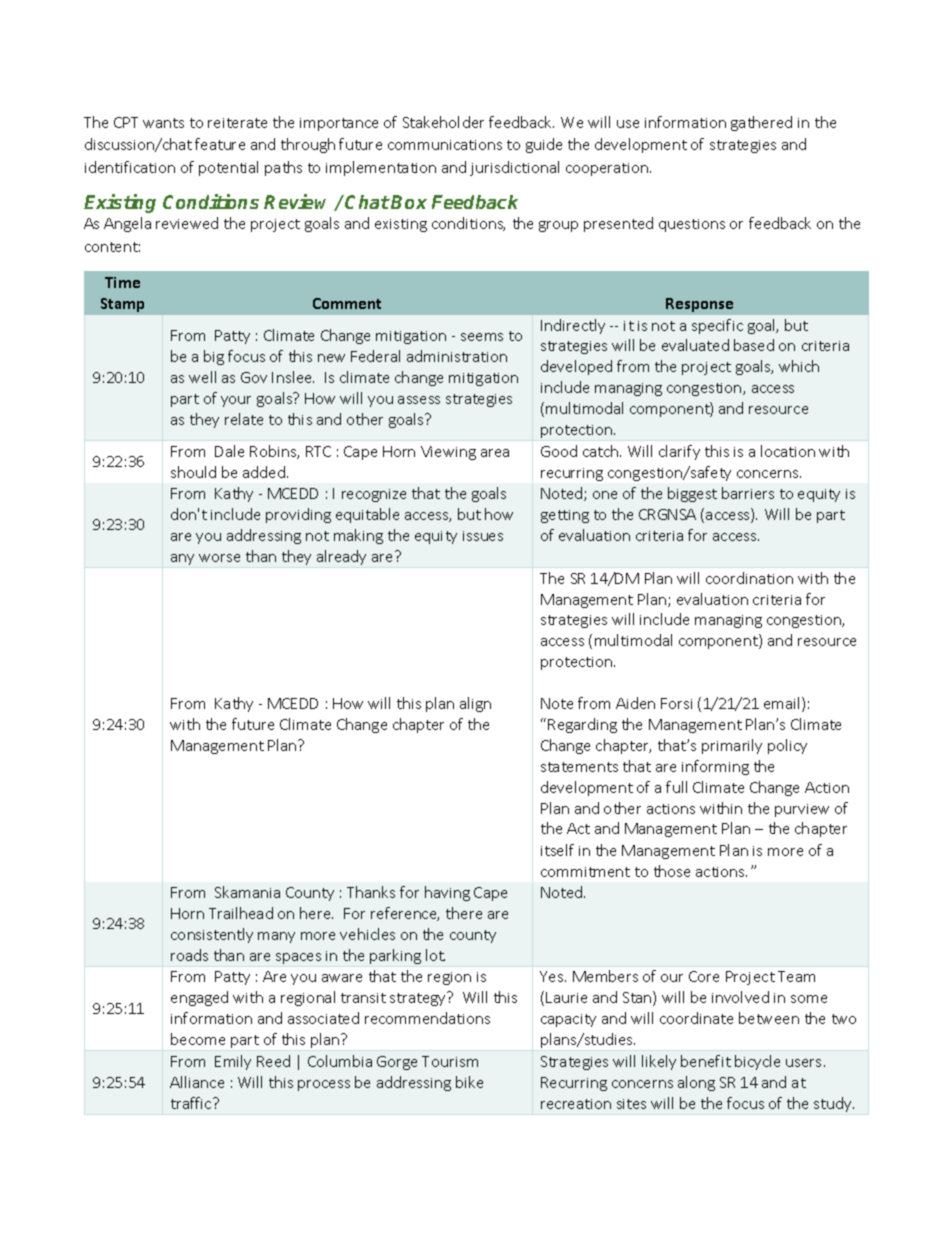  Describe the element at coordinates (692, 225) in the screenshot. I see `questions` at that location.
